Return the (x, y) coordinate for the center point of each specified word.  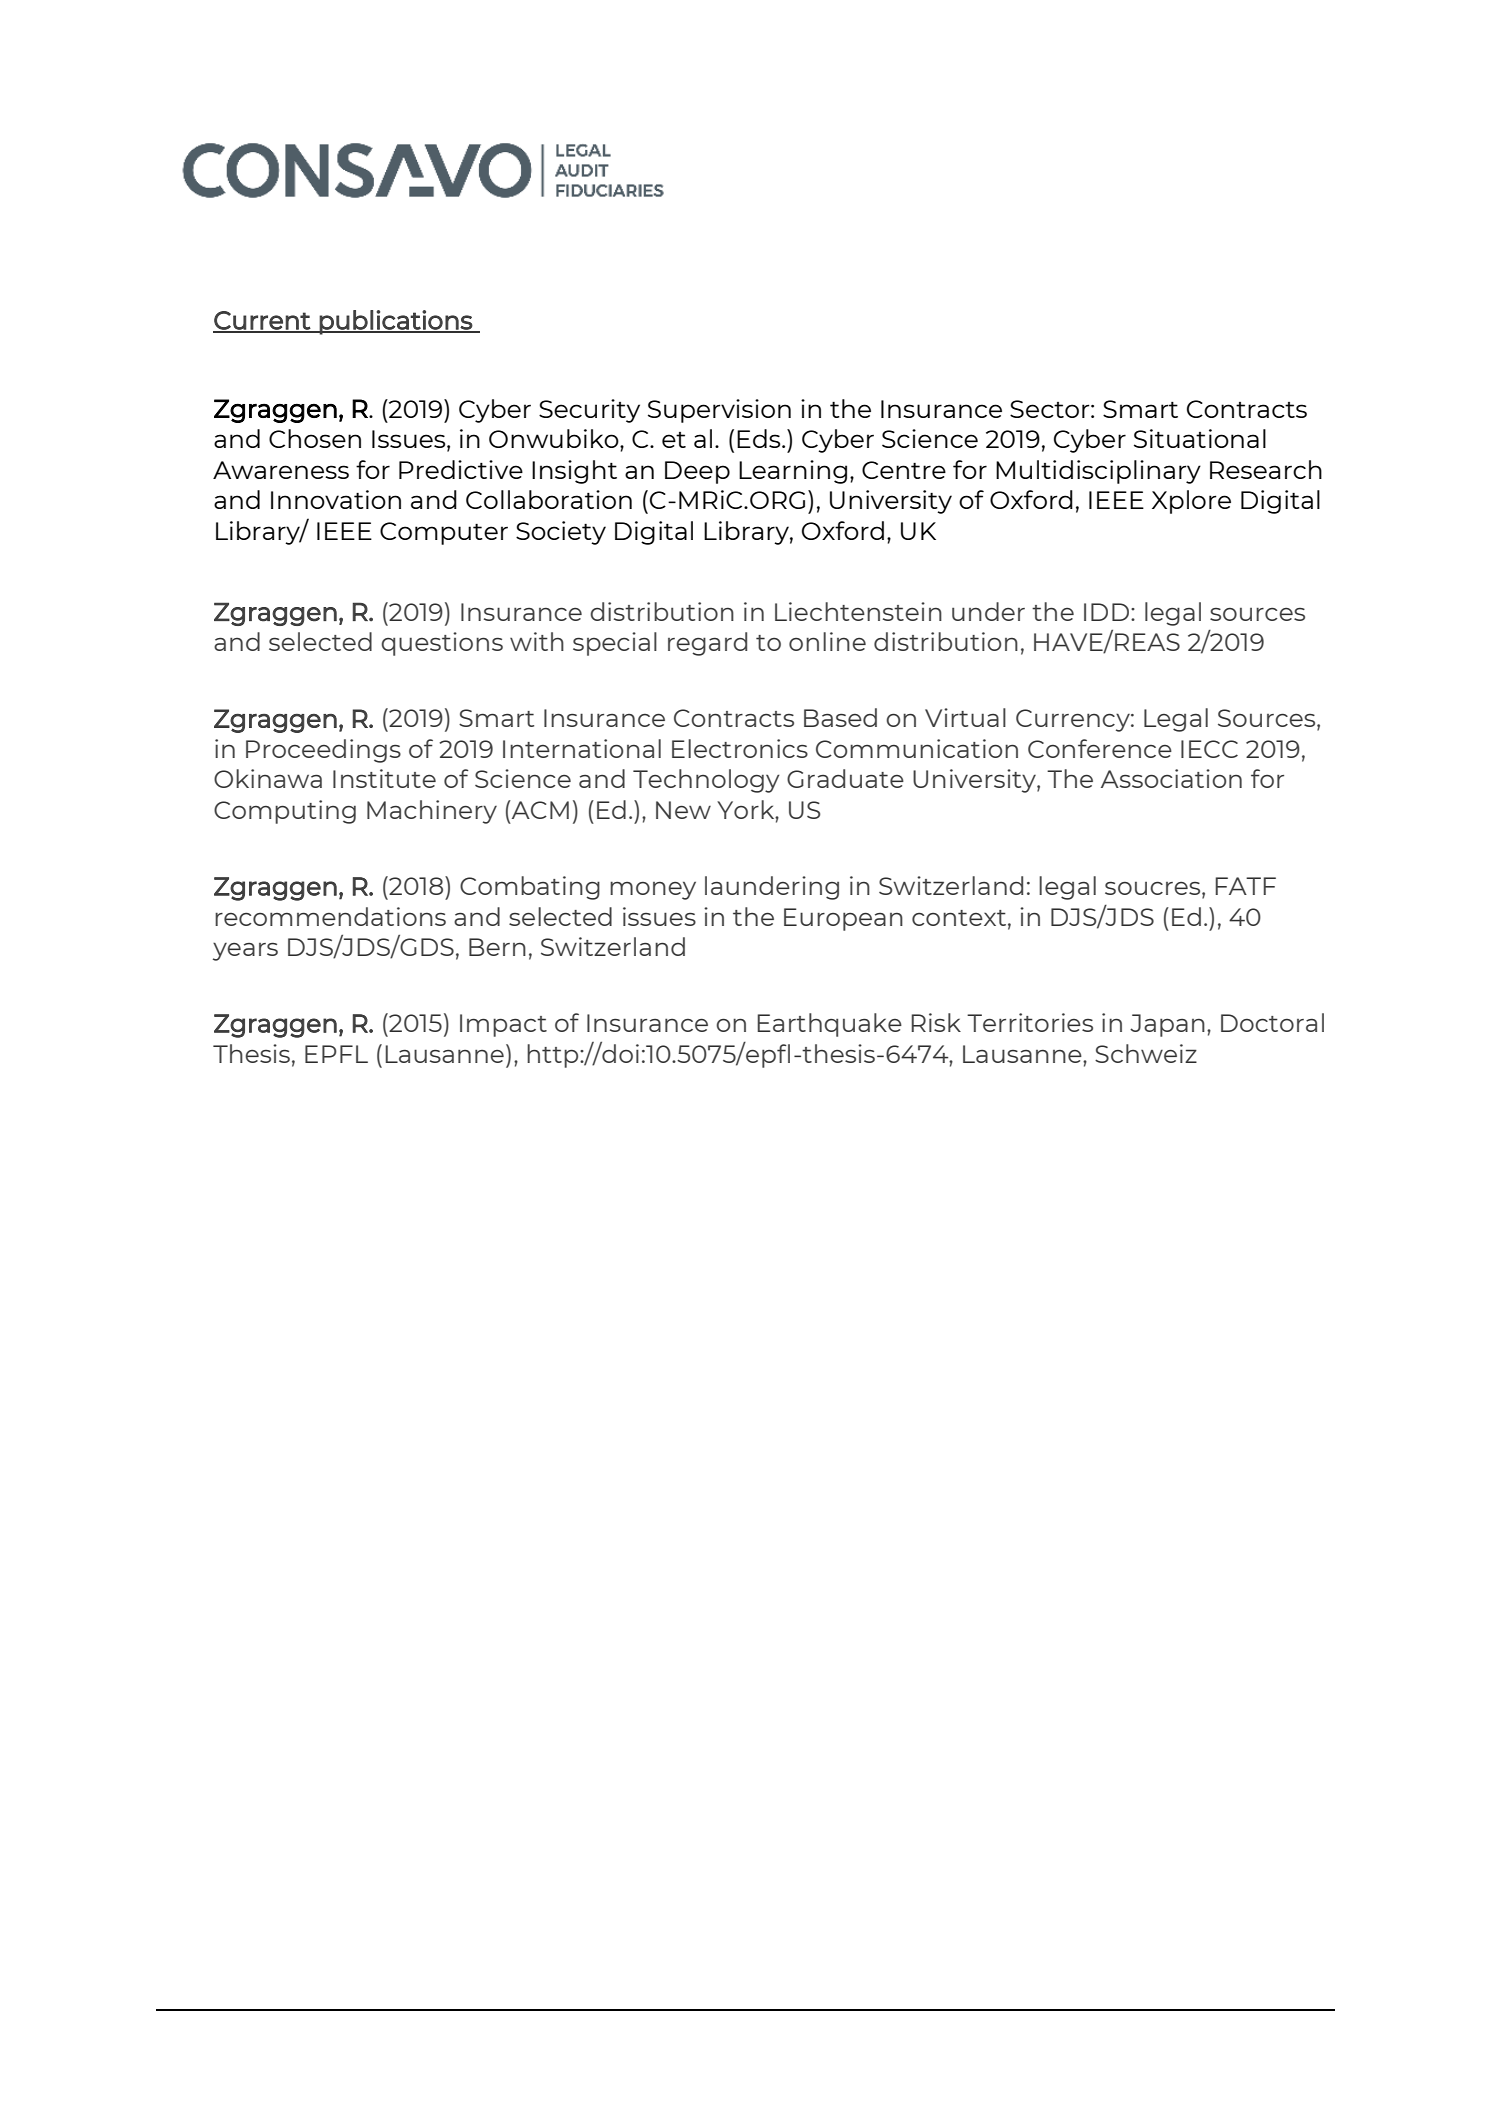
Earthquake (829, 1025)
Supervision (719, 411)
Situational (1200, 438)
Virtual (965, 717)
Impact (503, 1025)
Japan (1167, 1025)
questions (442, 644)
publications (396, 322)
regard (707, 644)
